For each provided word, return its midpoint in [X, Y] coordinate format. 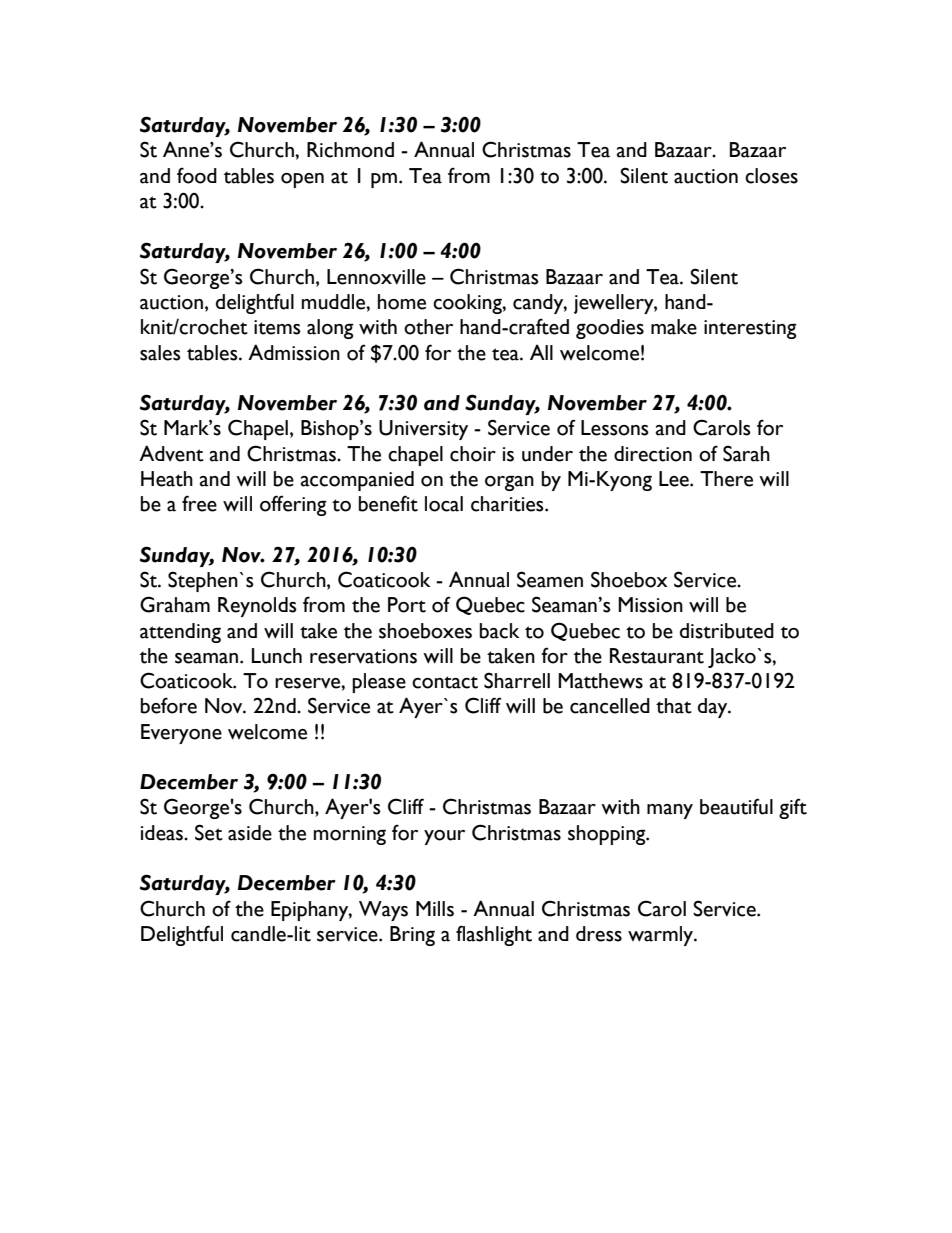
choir [473, 454]
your [444, 837]
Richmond [350, 150]
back [499, 631]
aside [250, 833]
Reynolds [257, 607]
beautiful [736, 806]
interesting [750, 329]
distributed [727, 631]
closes [771, 176]
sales [160, 353]
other [428, 327]
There [726, 479]
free [199, 503]
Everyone [181, 734]
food [197, 175]
